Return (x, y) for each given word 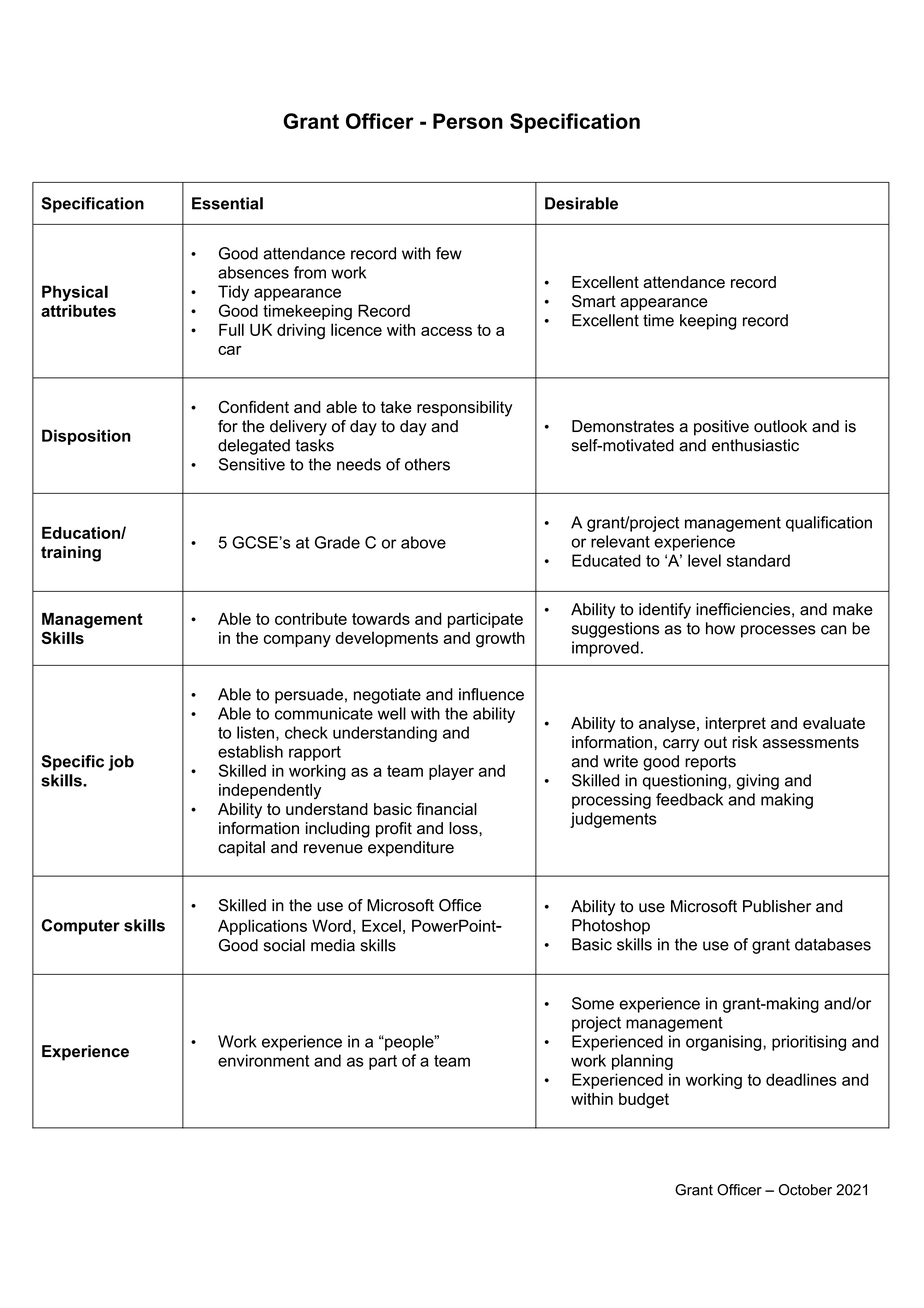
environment (263, 1060)
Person (468, 121)
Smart (594, 301)
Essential (227, 203)
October (805, 1190)
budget (644, 1101)
